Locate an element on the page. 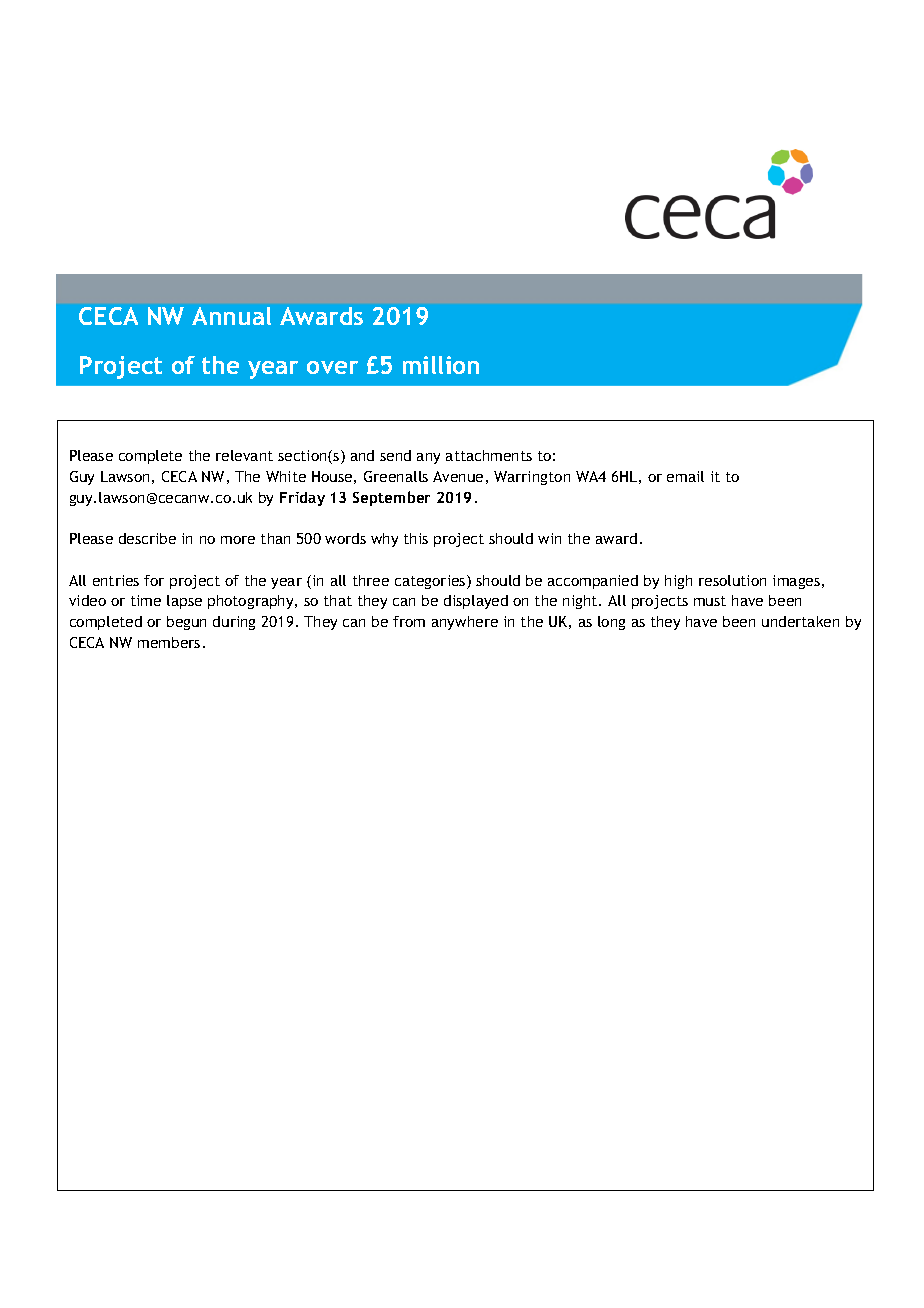 This page has height=1308, width=924. relevant is located at coordinates (244, 455).
